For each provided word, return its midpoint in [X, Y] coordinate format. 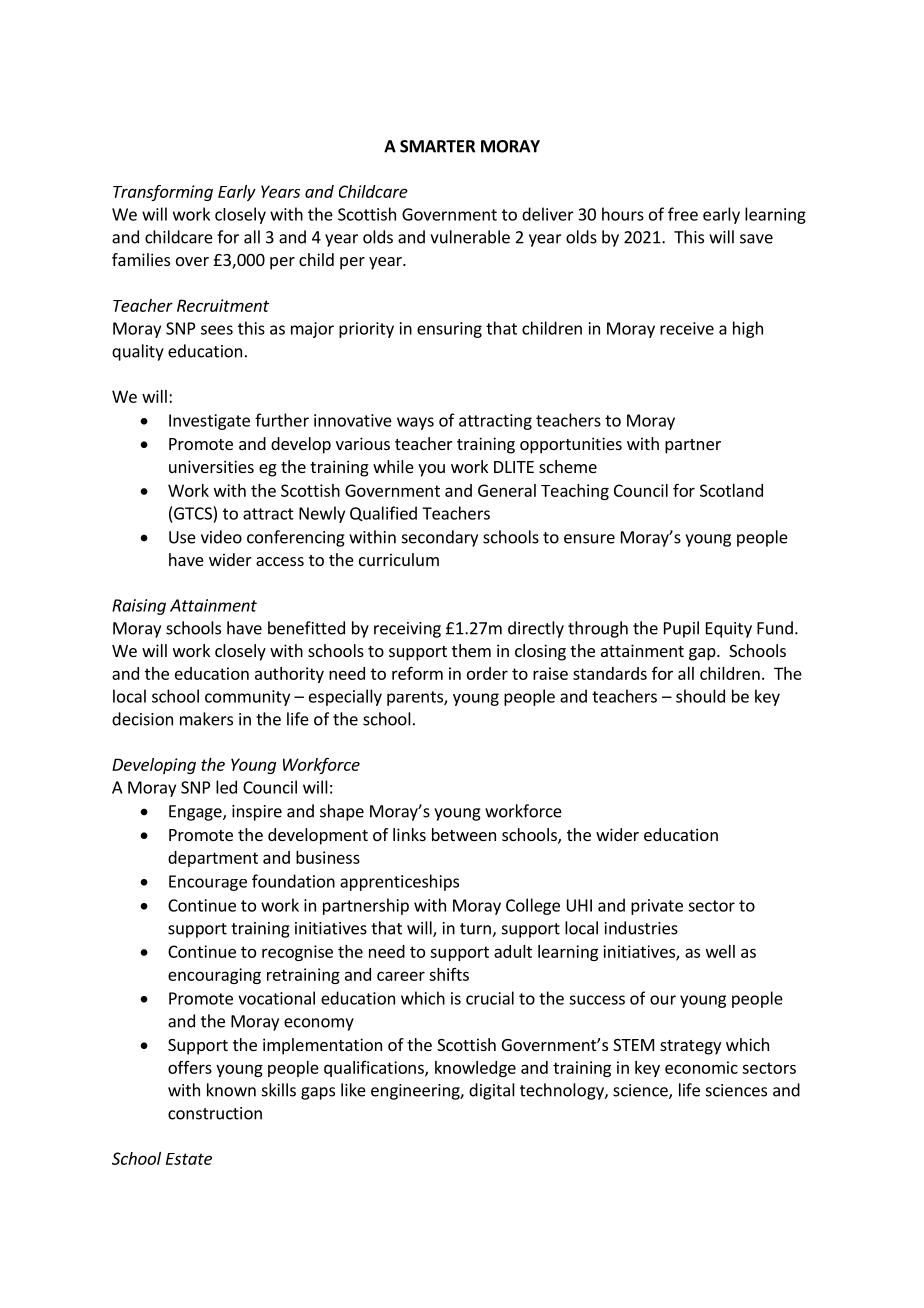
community [247, 698]
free [683, 214]
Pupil [681, 629]
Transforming [163, 193]
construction [215, 1113]
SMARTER [437, 146]
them [471, 650]
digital [492, 1091]
